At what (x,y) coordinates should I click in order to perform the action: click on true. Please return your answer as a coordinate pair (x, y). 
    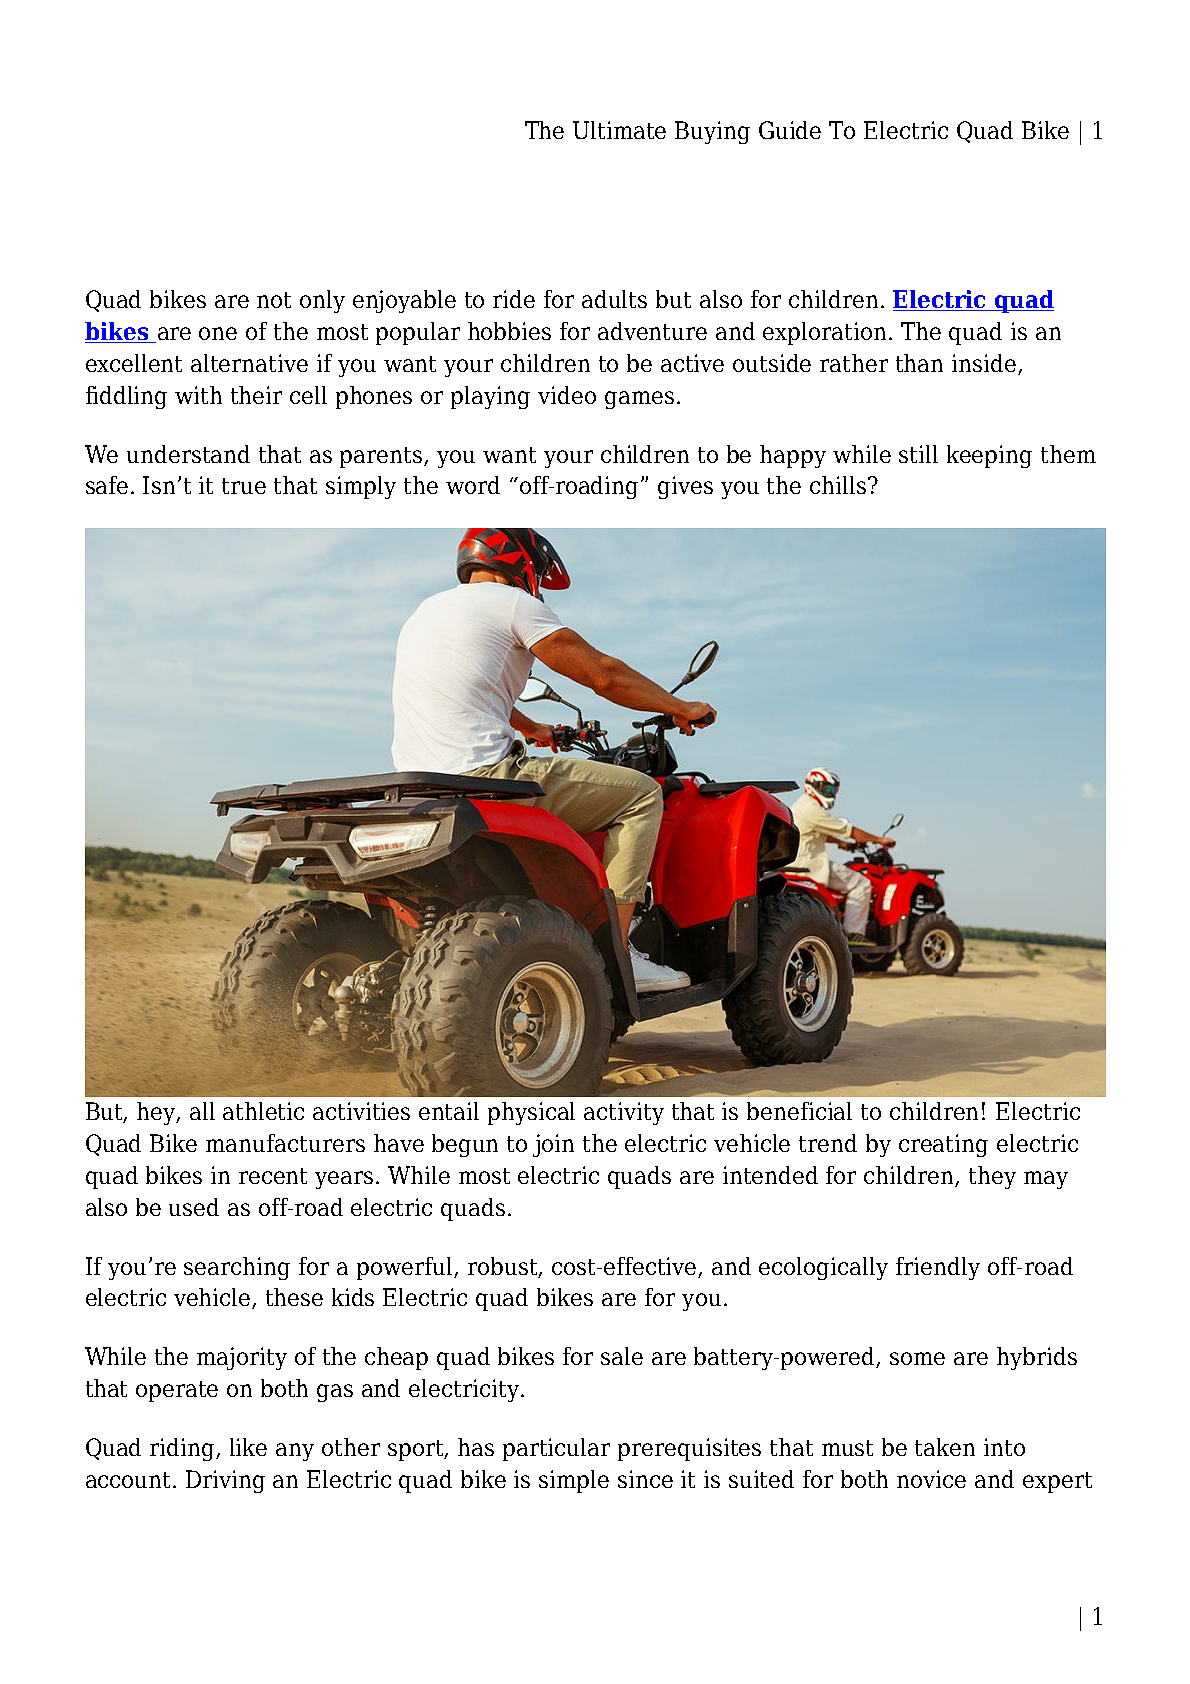
    Looking at the image, I should click on (244, 486).
